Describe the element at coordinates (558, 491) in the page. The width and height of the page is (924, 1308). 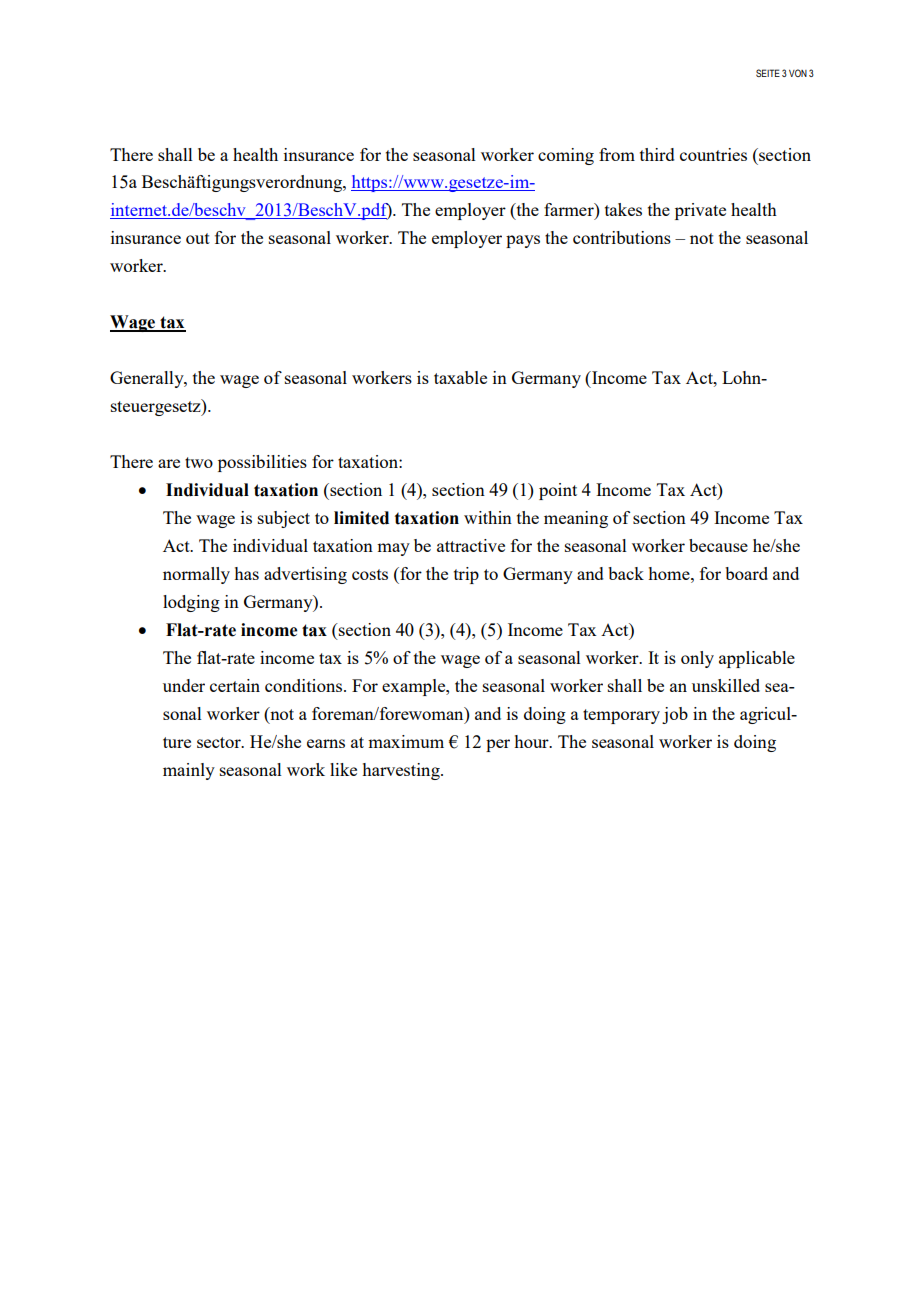
I see `point` at that location.
